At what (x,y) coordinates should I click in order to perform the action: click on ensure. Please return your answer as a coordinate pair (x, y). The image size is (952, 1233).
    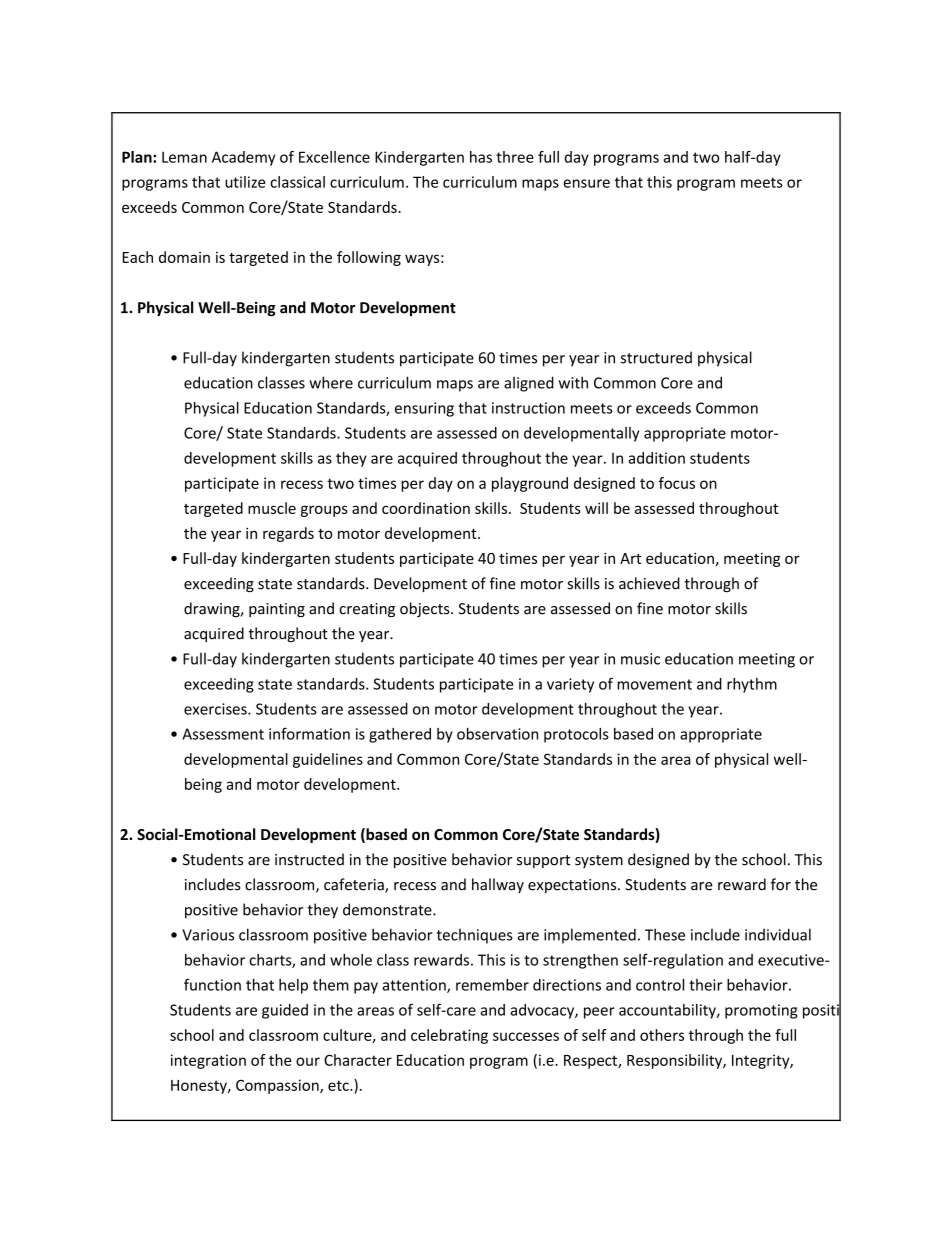
    Looking at the image, I should click on (586, 183).
